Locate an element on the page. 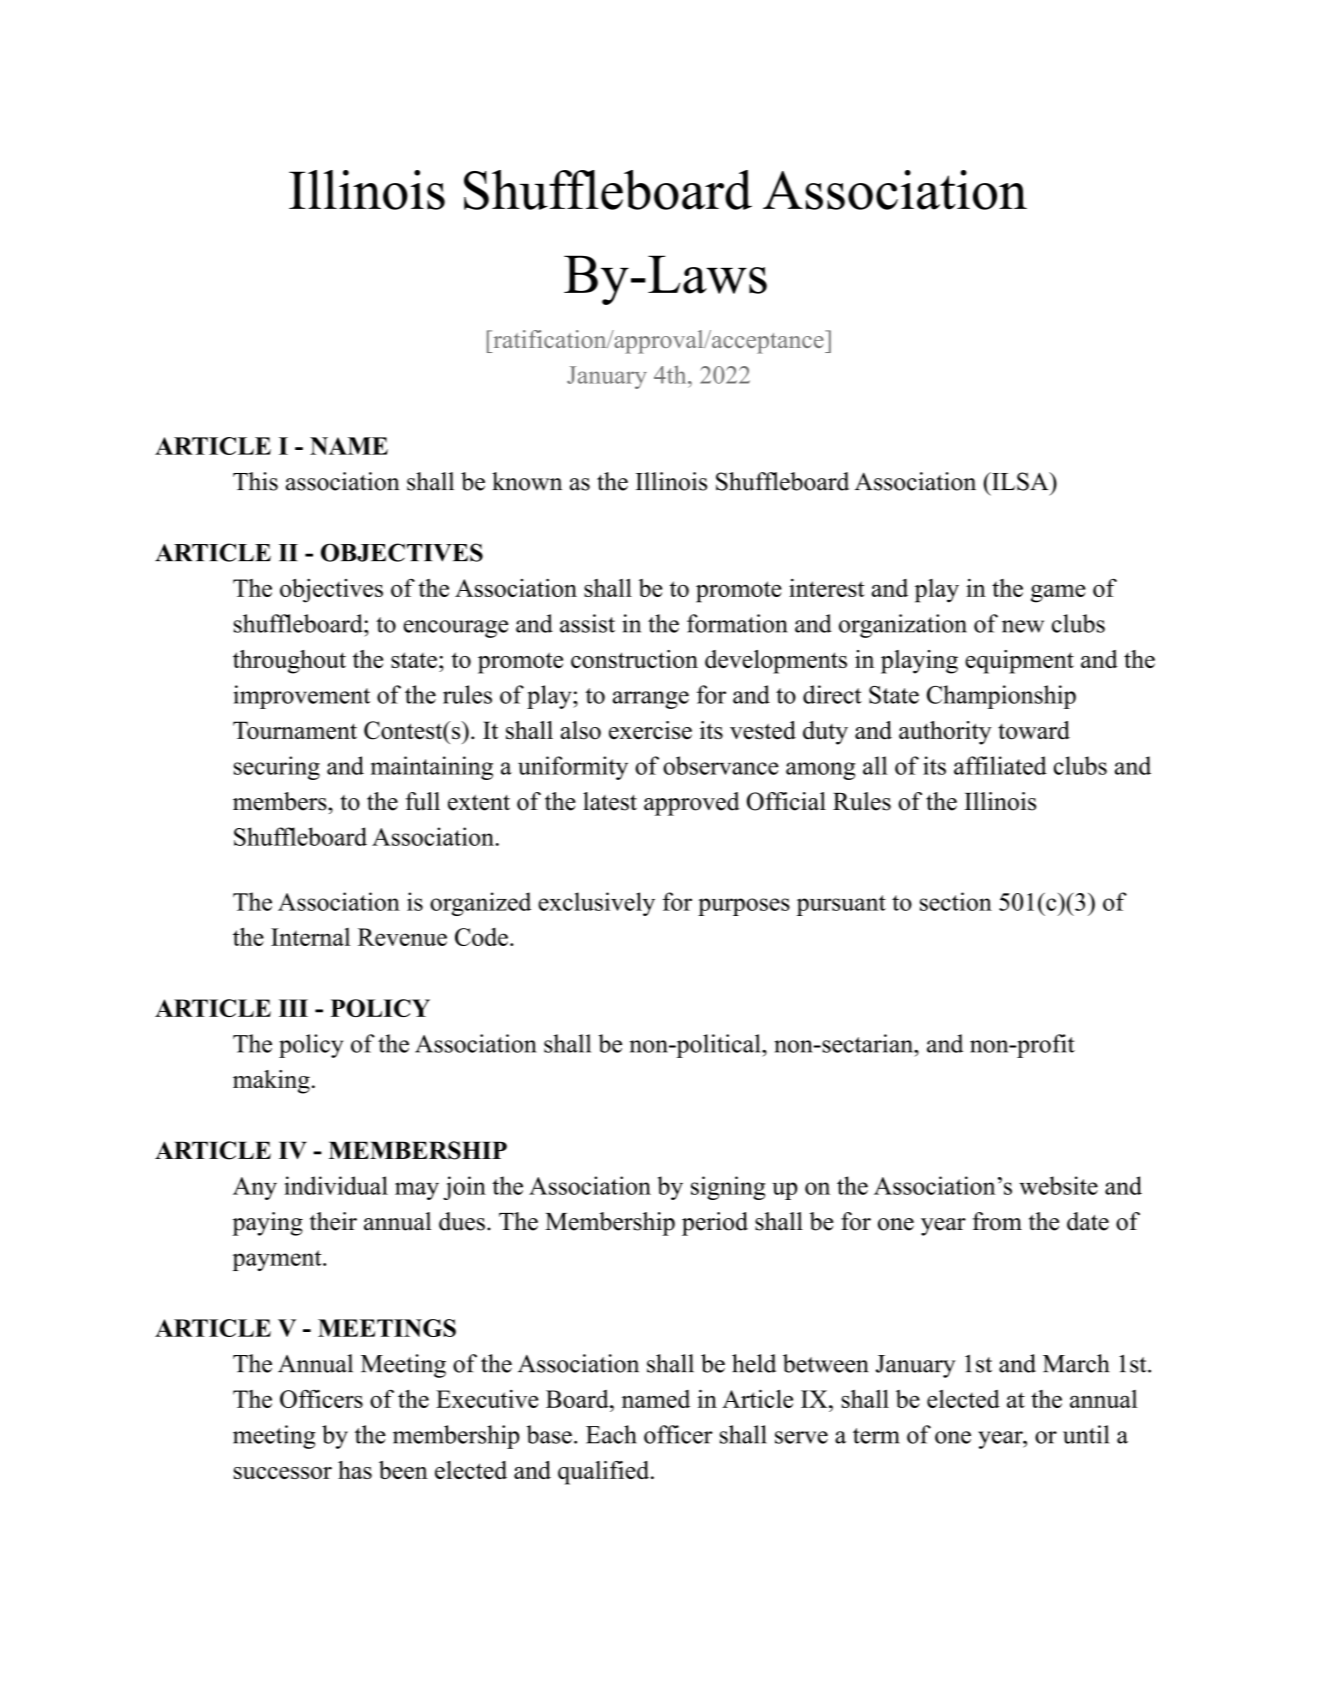 The width and height of the image is (1318, 1706). signing is located at coordinates (728, 1188).
